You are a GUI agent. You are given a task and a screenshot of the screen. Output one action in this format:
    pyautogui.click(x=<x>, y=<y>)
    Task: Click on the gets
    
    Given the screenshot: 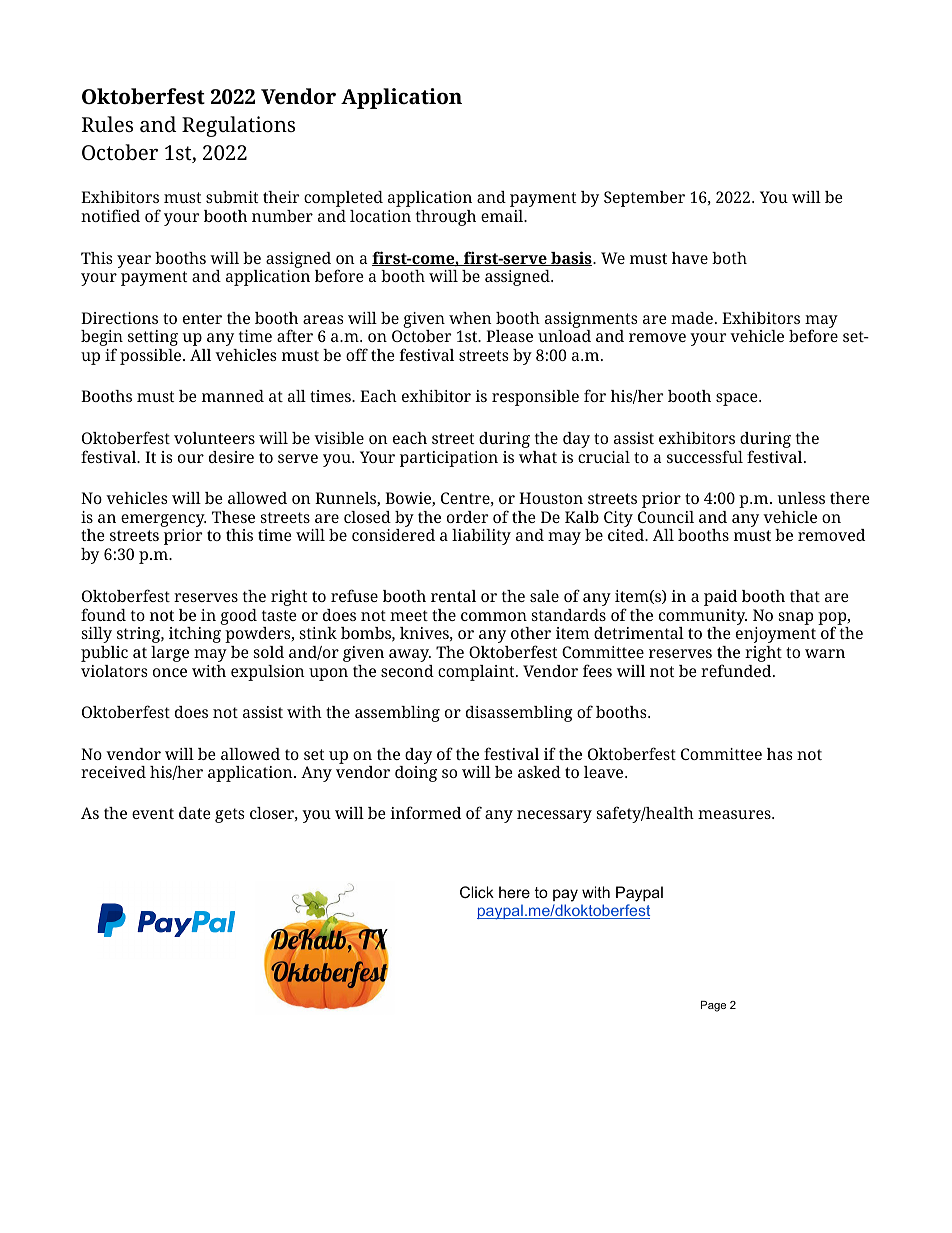 What is the action you would take?
    pyautogui.click(x=229, y=815)
